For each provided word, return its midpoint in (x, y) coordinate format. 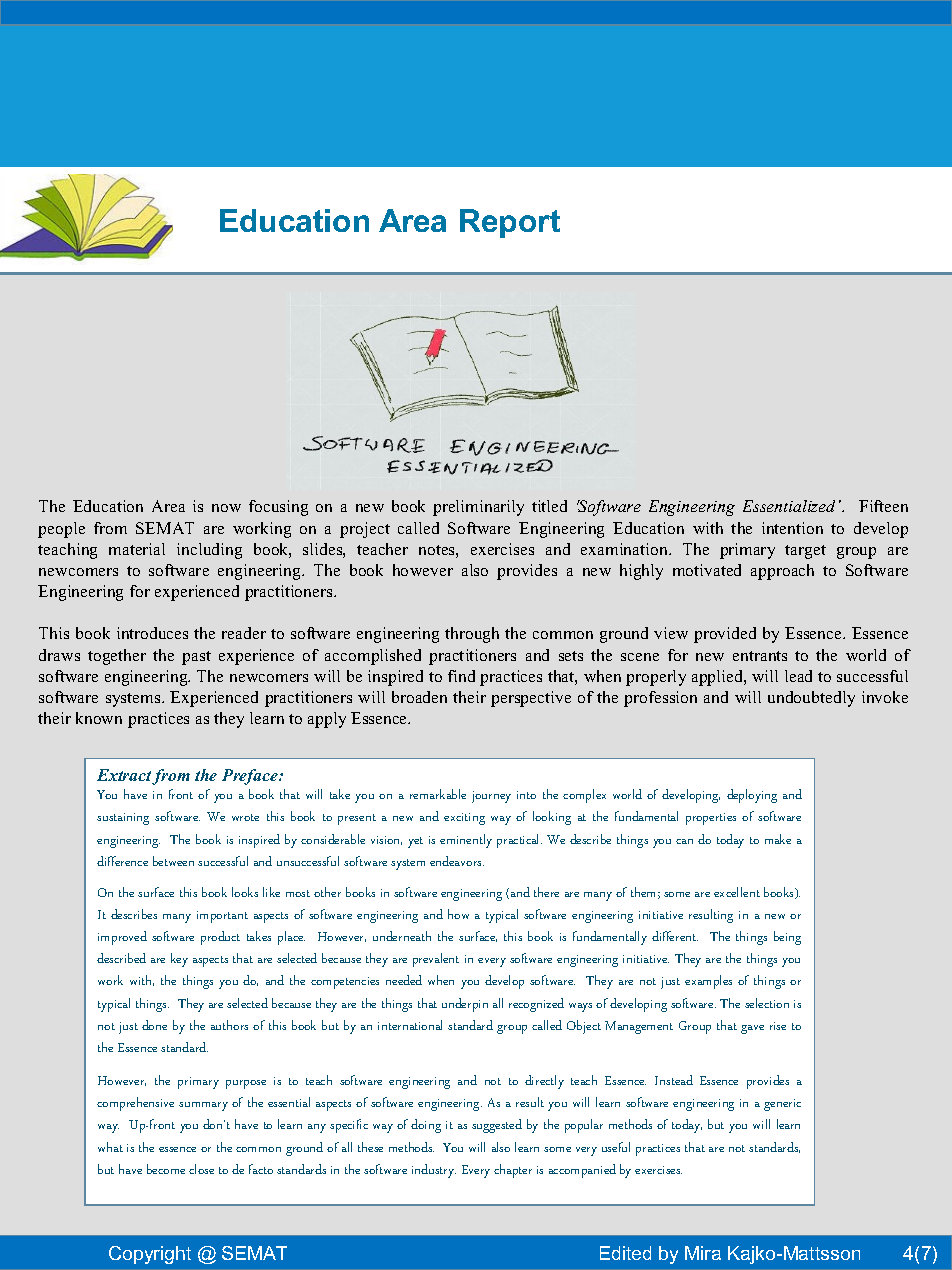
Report (510, 223)
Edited (625, 1253)
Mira (703, 1253)
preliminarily (478, 508)
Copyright (150, 1255)
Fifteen (883, 506)
